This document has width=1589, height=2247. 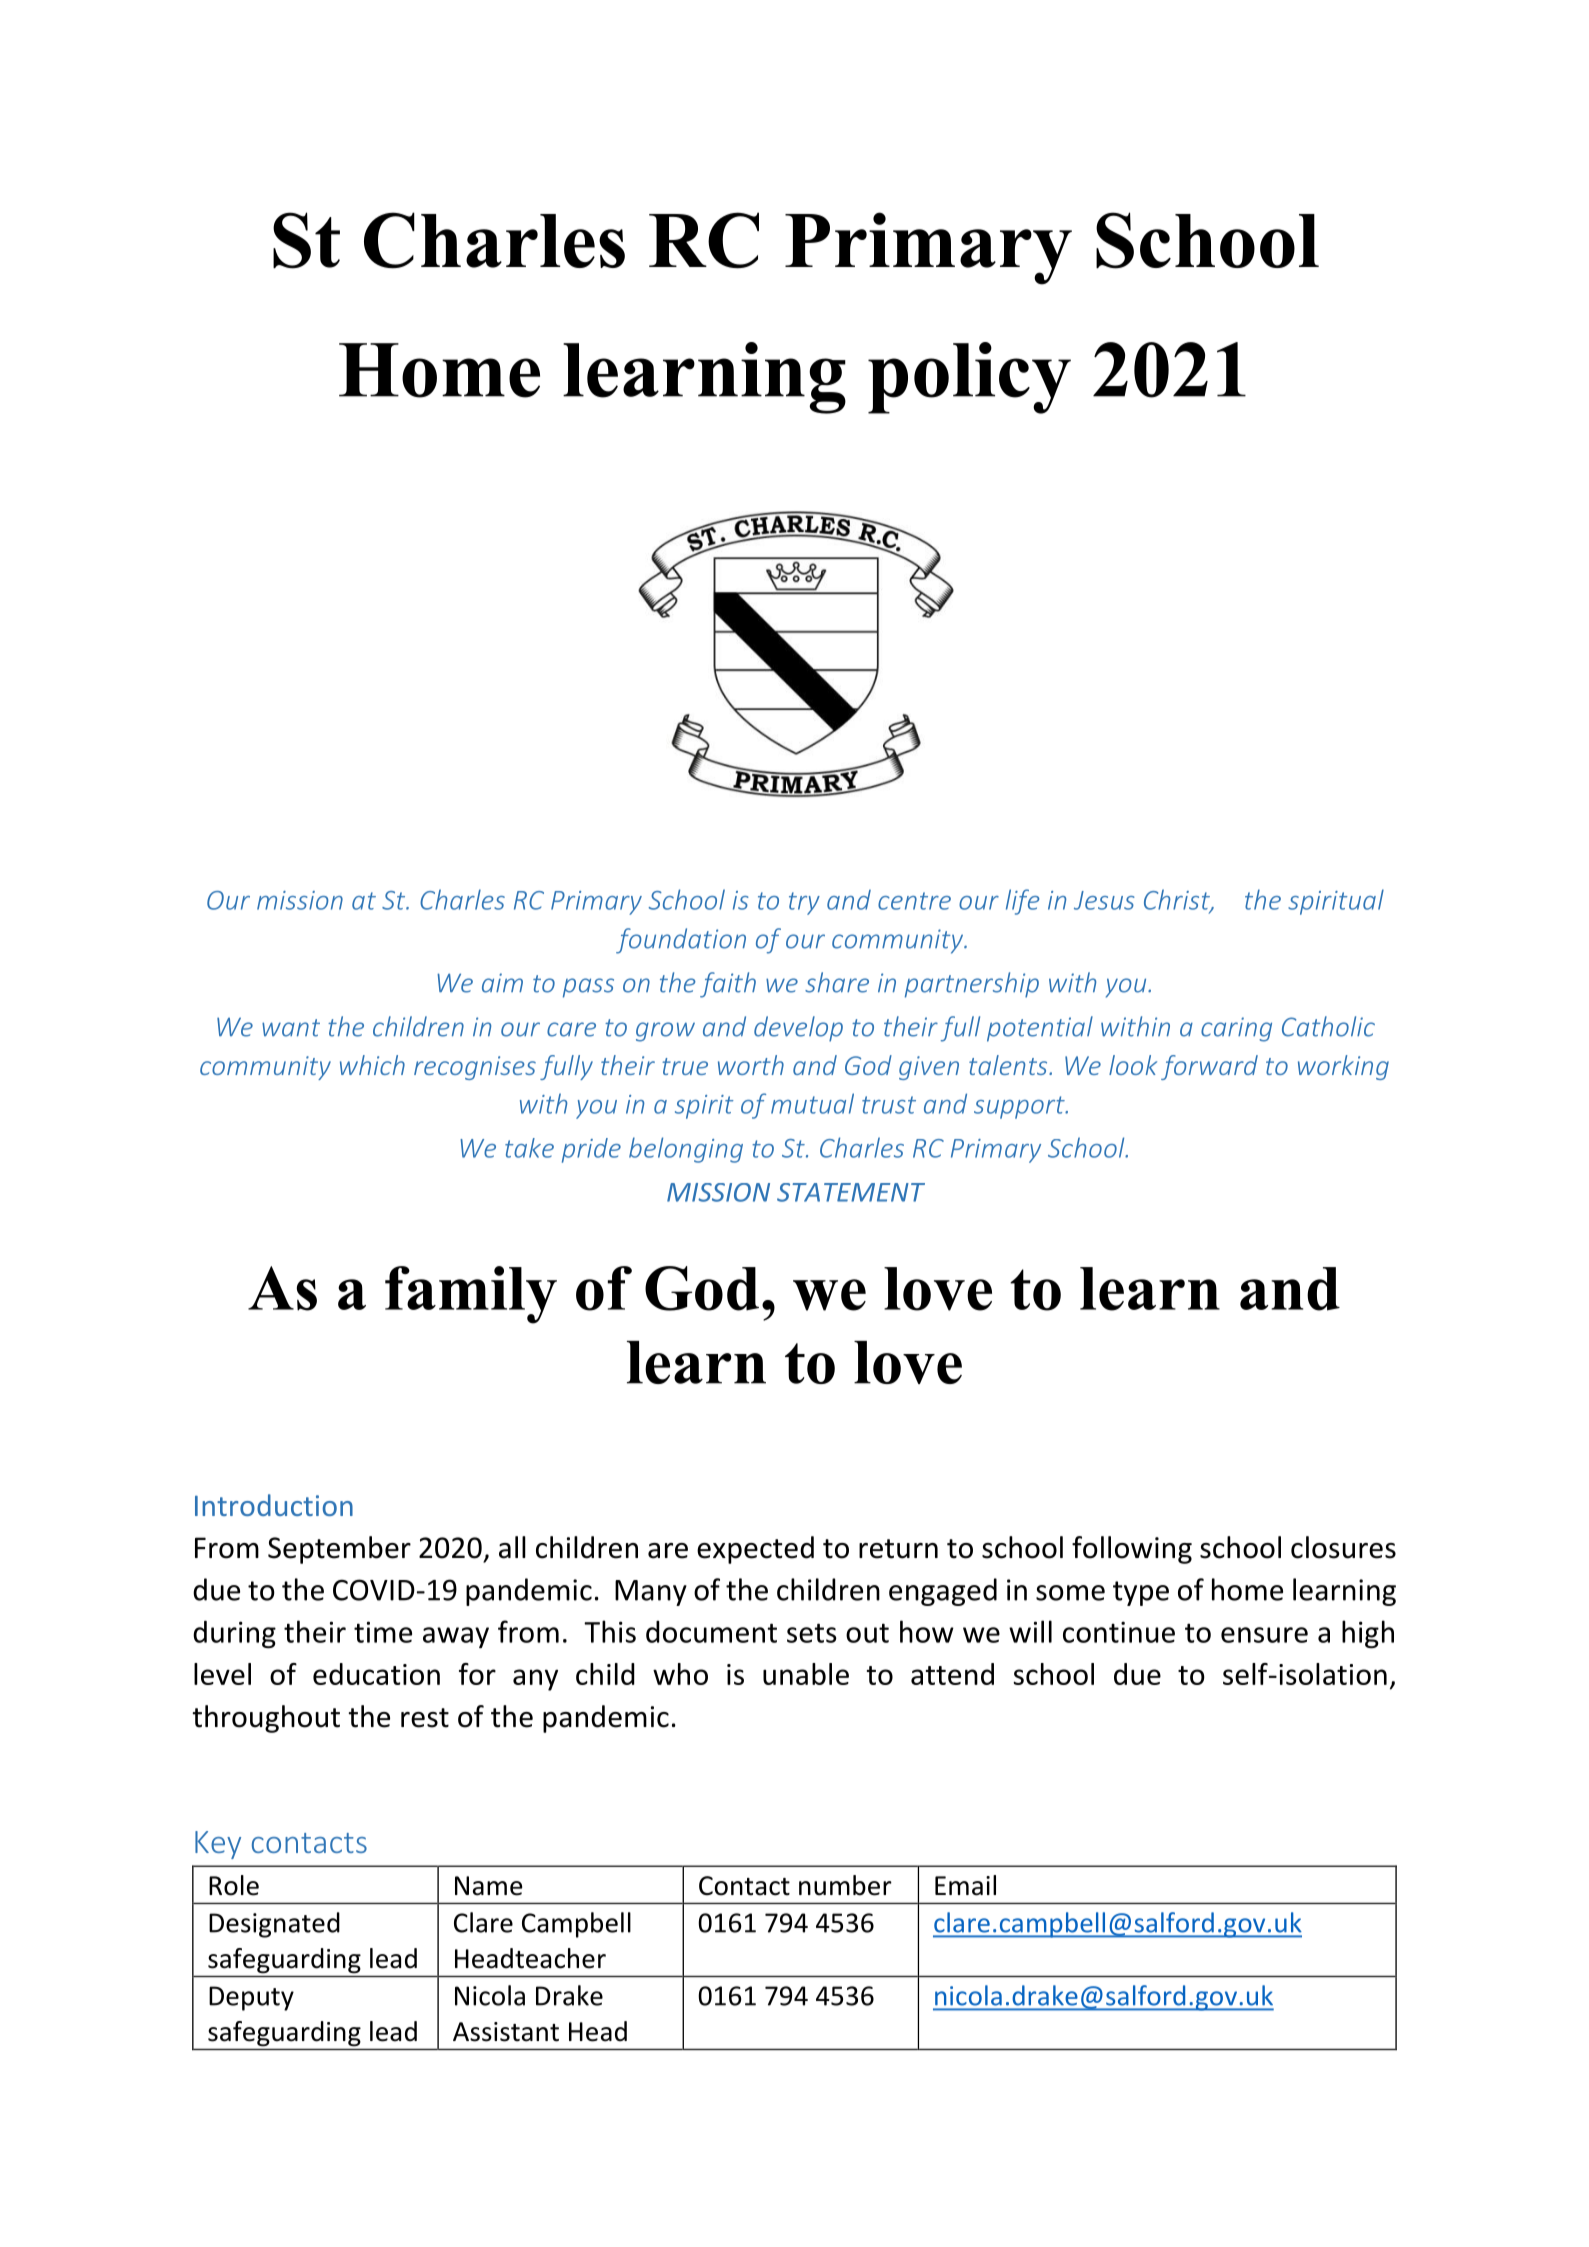 What do you see at coordinates (383, 1632) in the document?
I see `time` at bounding box center [383, 1632].
